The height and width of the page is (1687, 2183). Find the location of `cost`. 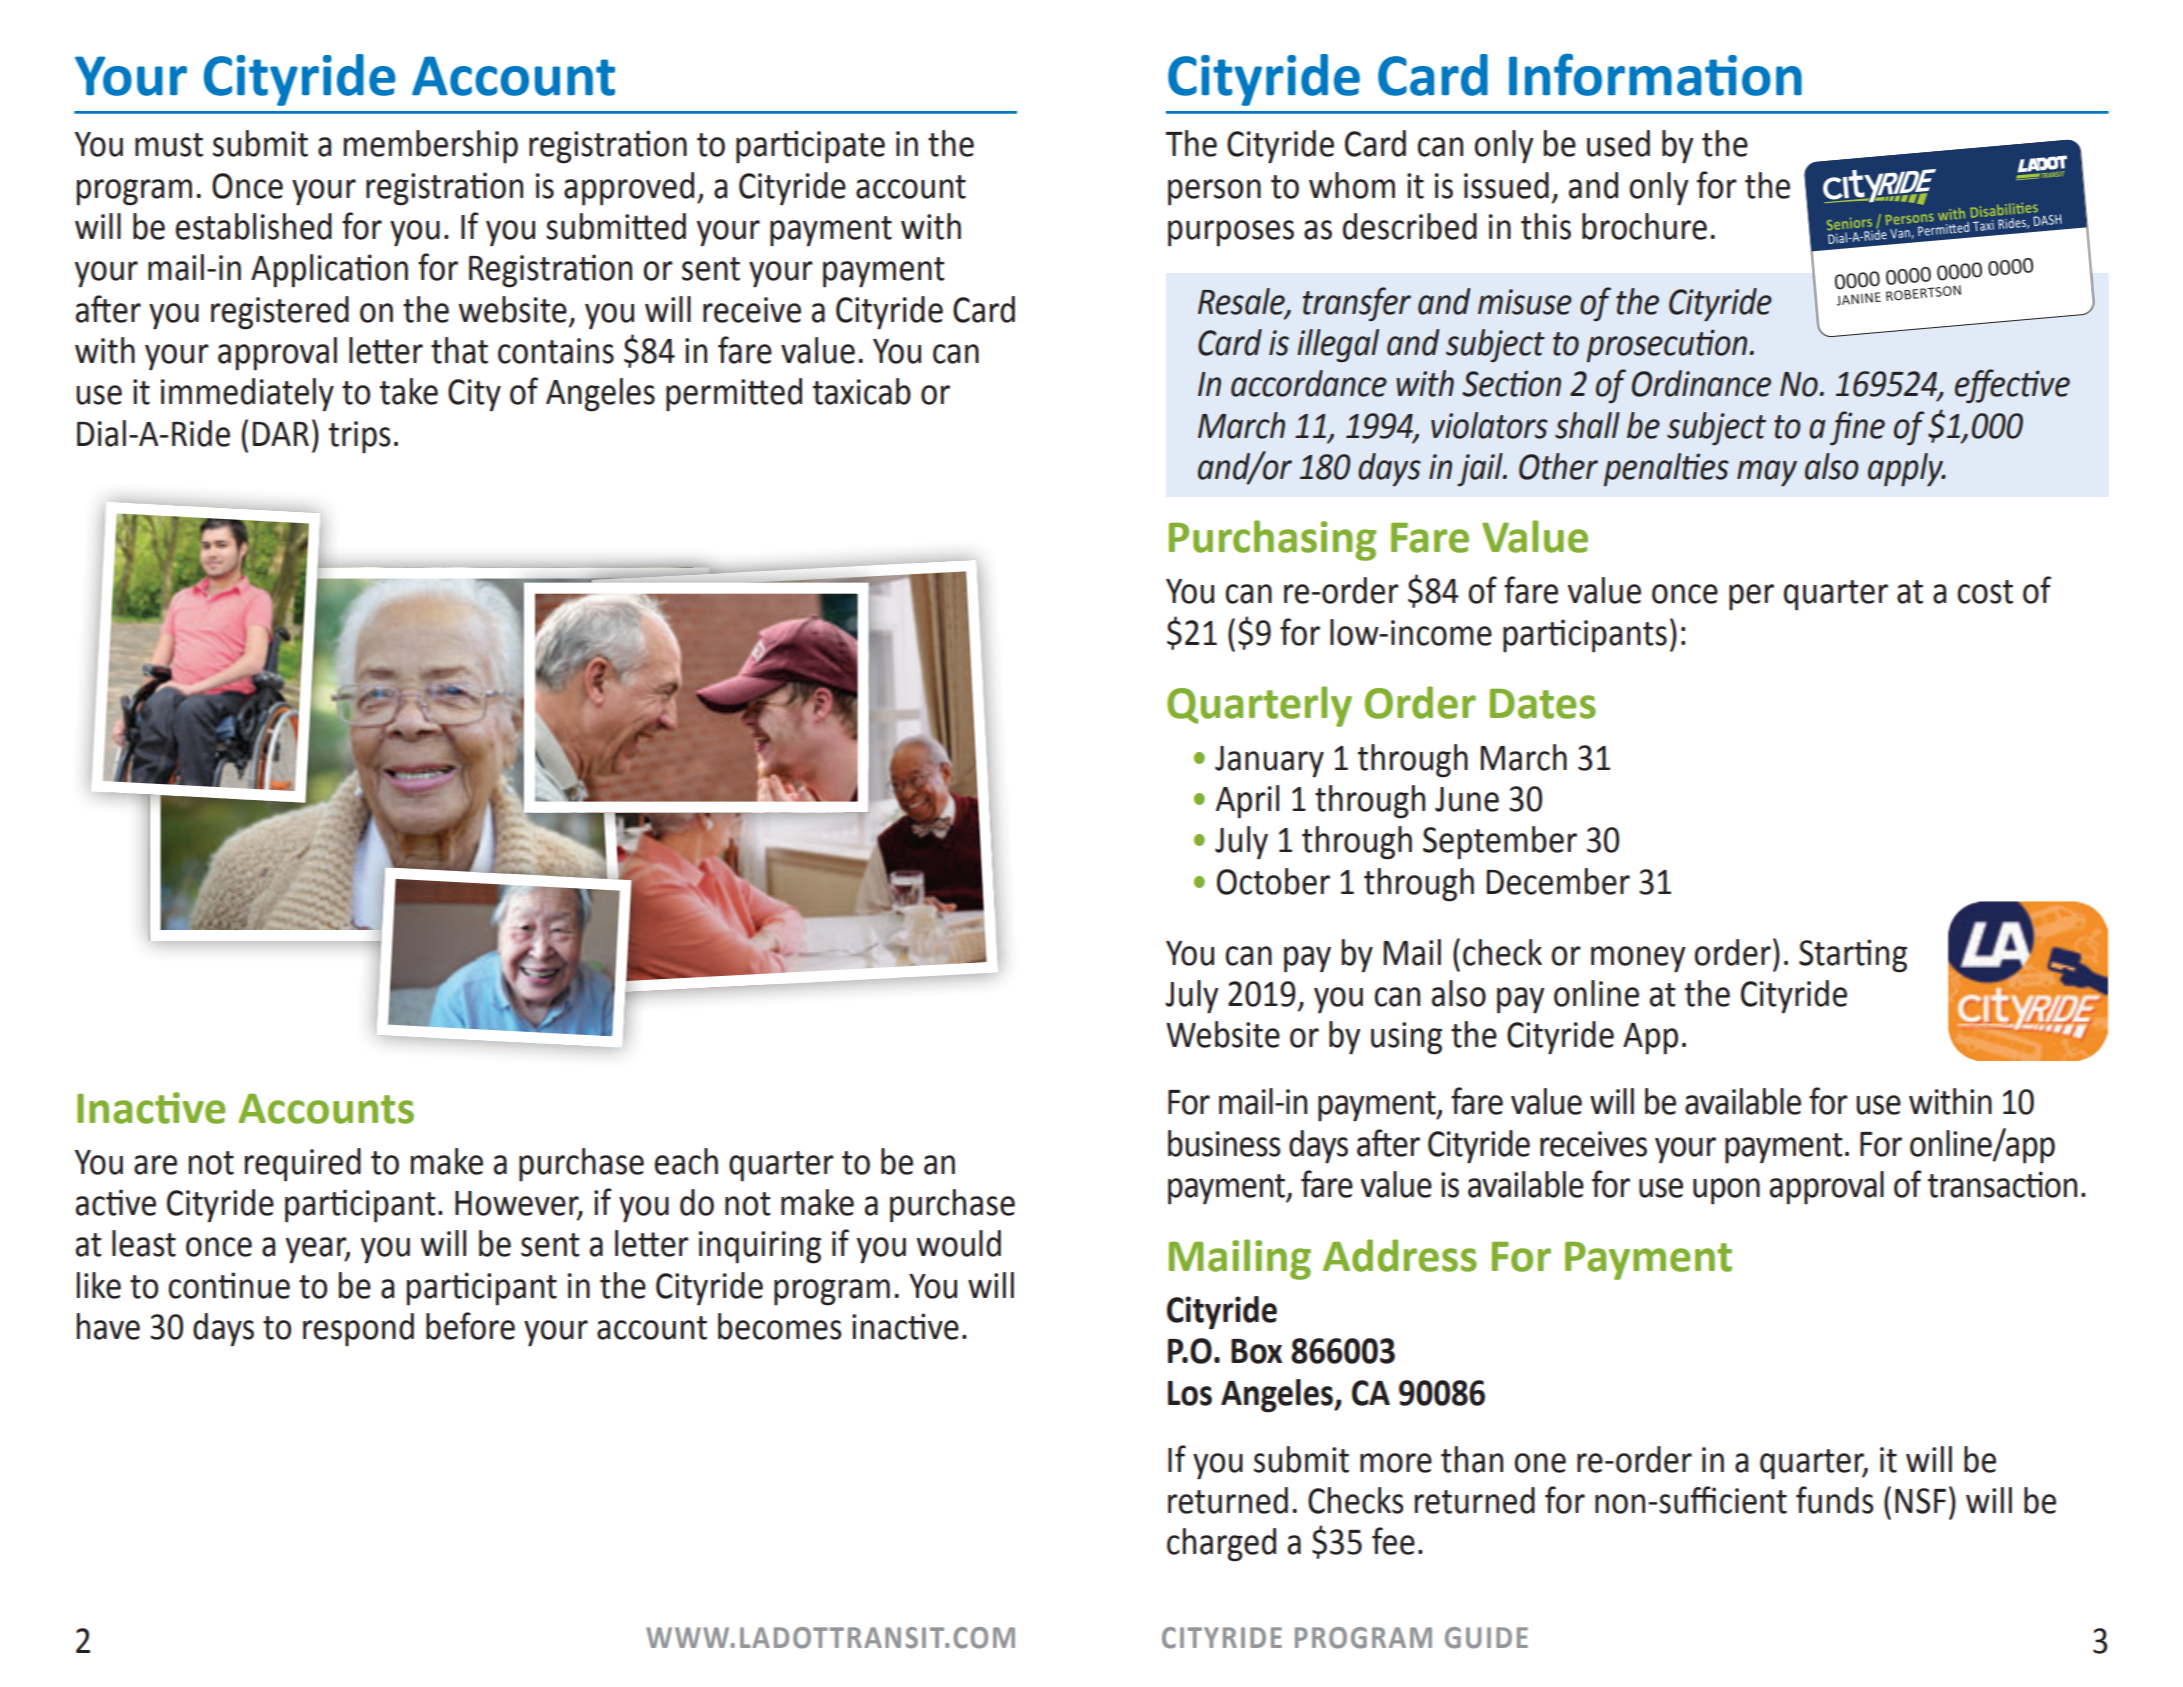

cost is located at coordinates (1985, 592).
